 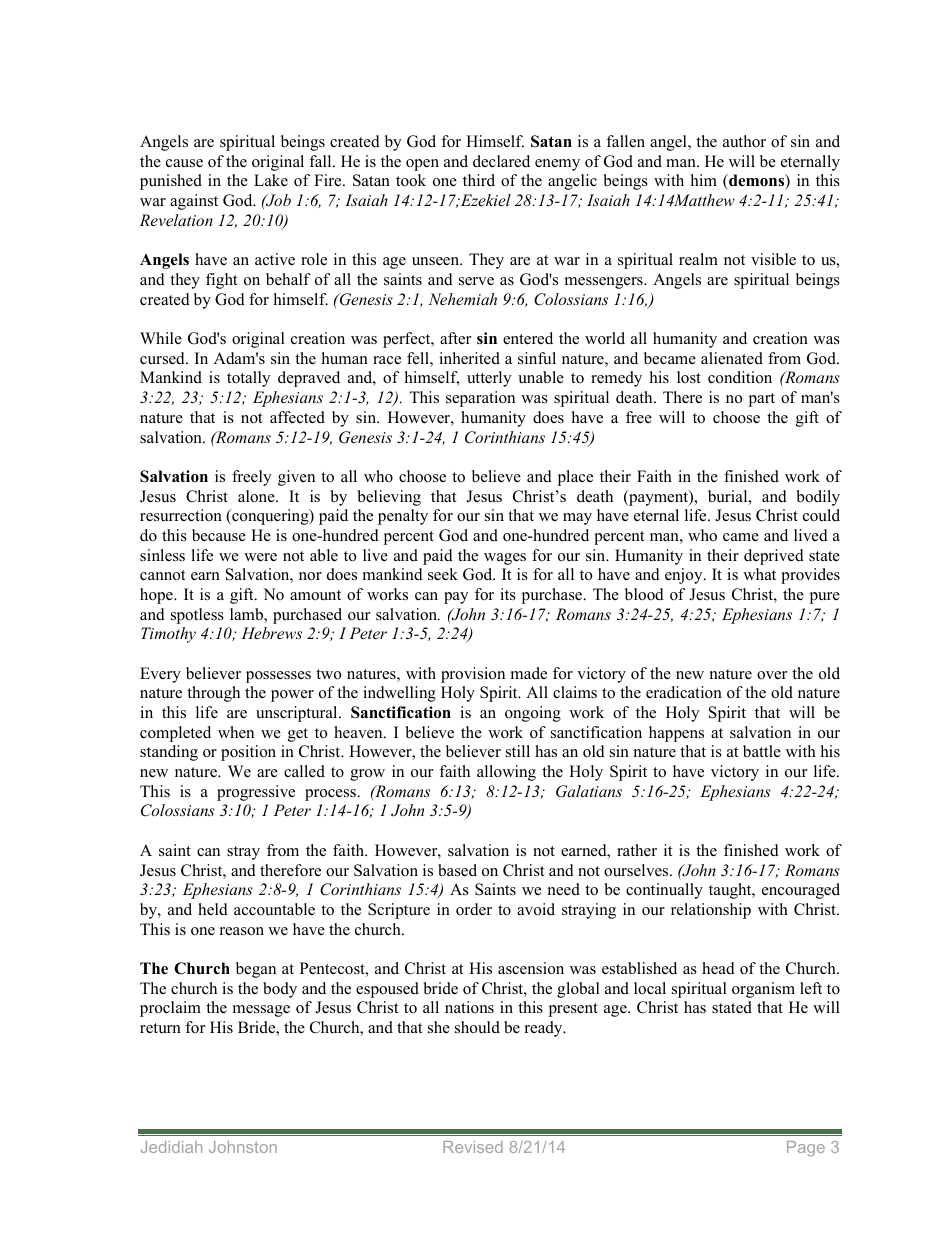 I want to click on provision, so click(x=473, y=675).
